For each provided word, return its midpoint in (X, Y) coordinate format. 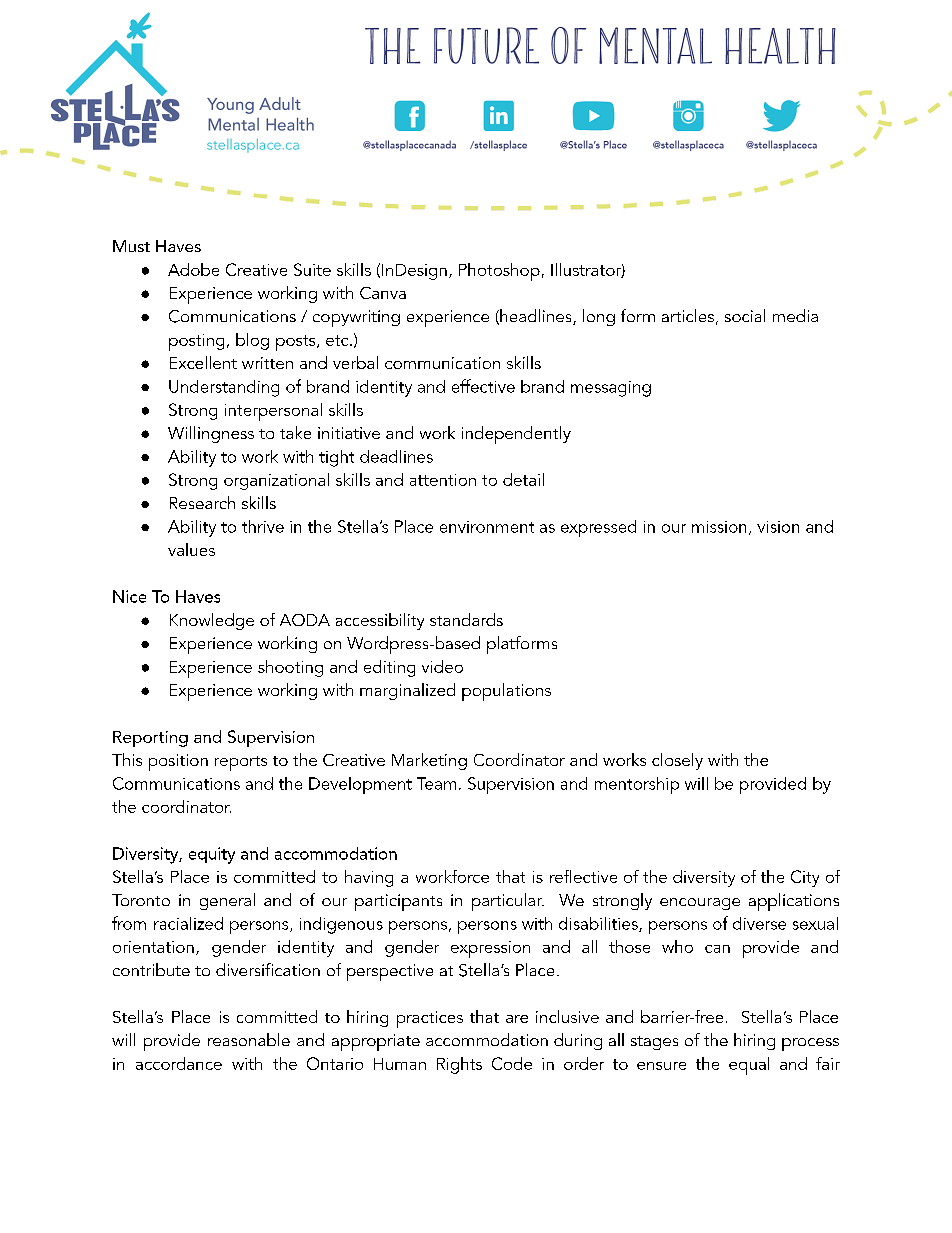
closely (677, 761)
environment (487, 527)
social (745, 315)
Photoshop (499, 272)
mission (719, 527)
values (191, 549)
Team (436, 783)
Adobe (193, 269)
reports (241, 763)
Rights (459, 1065)
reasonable (249, 1039)
